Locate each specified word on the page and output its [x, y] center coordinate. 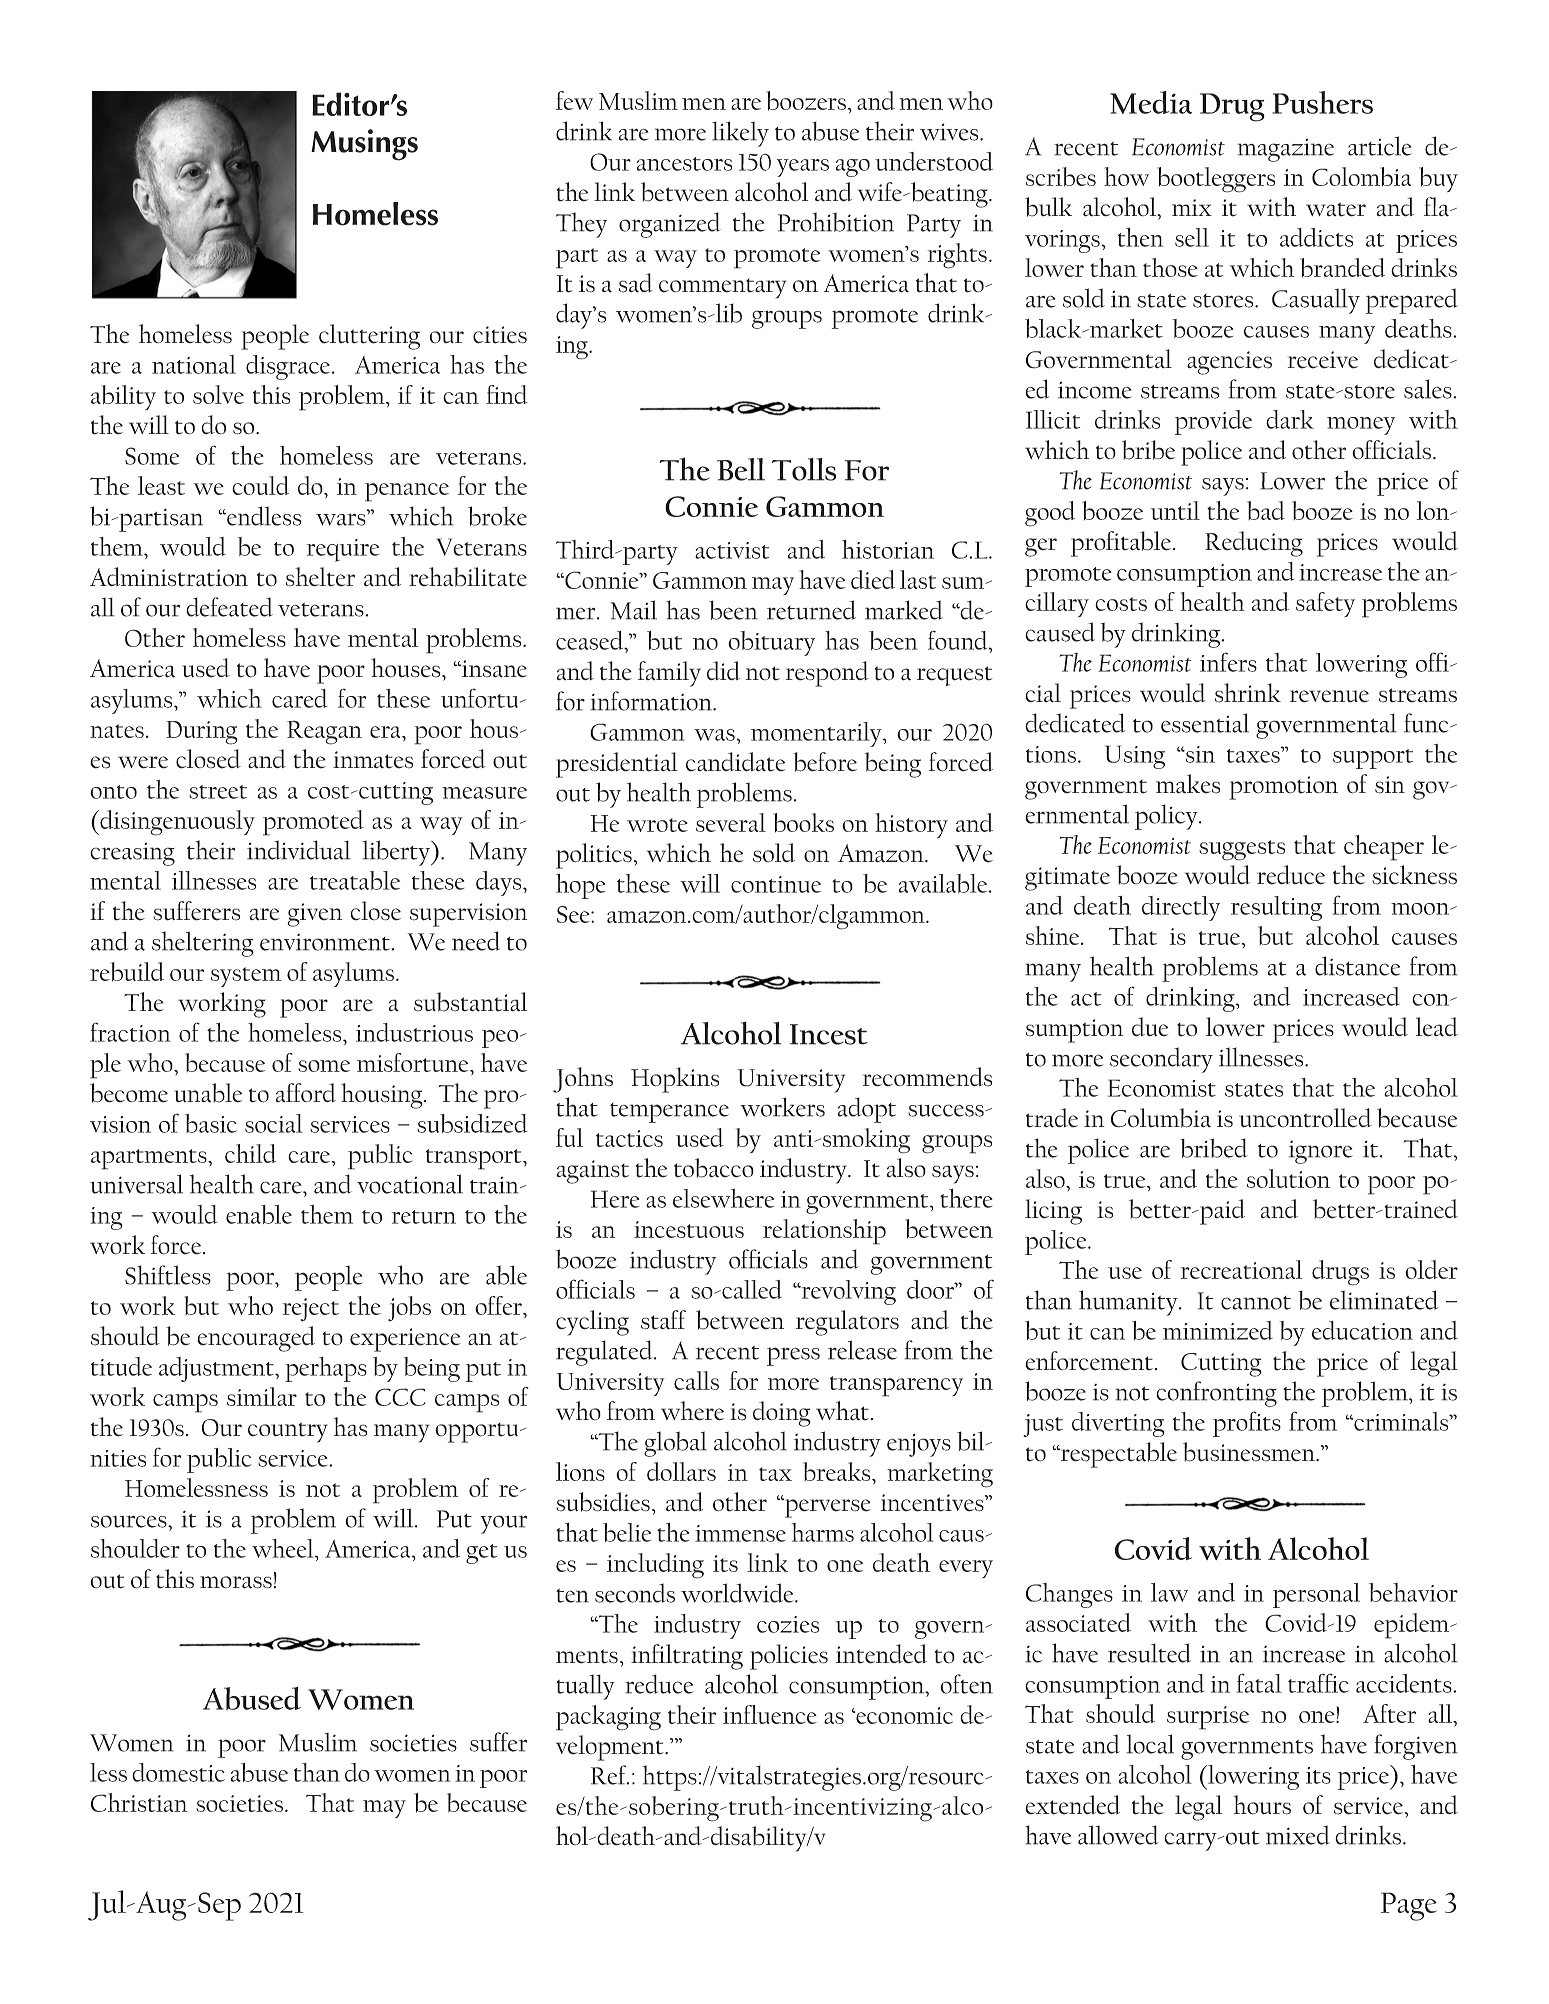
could [260, 485]
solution [1288, 1178]
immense [740, 1533]
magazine [1285, 150]
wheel [284, 1548]
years [803, 168]
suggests [1242, 850]
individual [299, 850]
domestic [178, 1772]
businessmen [1250, 1452]
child [250, 1153]
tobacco [714, 1168]
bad [1266, 510]
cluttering [369, 337]
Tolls [804, 469]
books [803, 823]
